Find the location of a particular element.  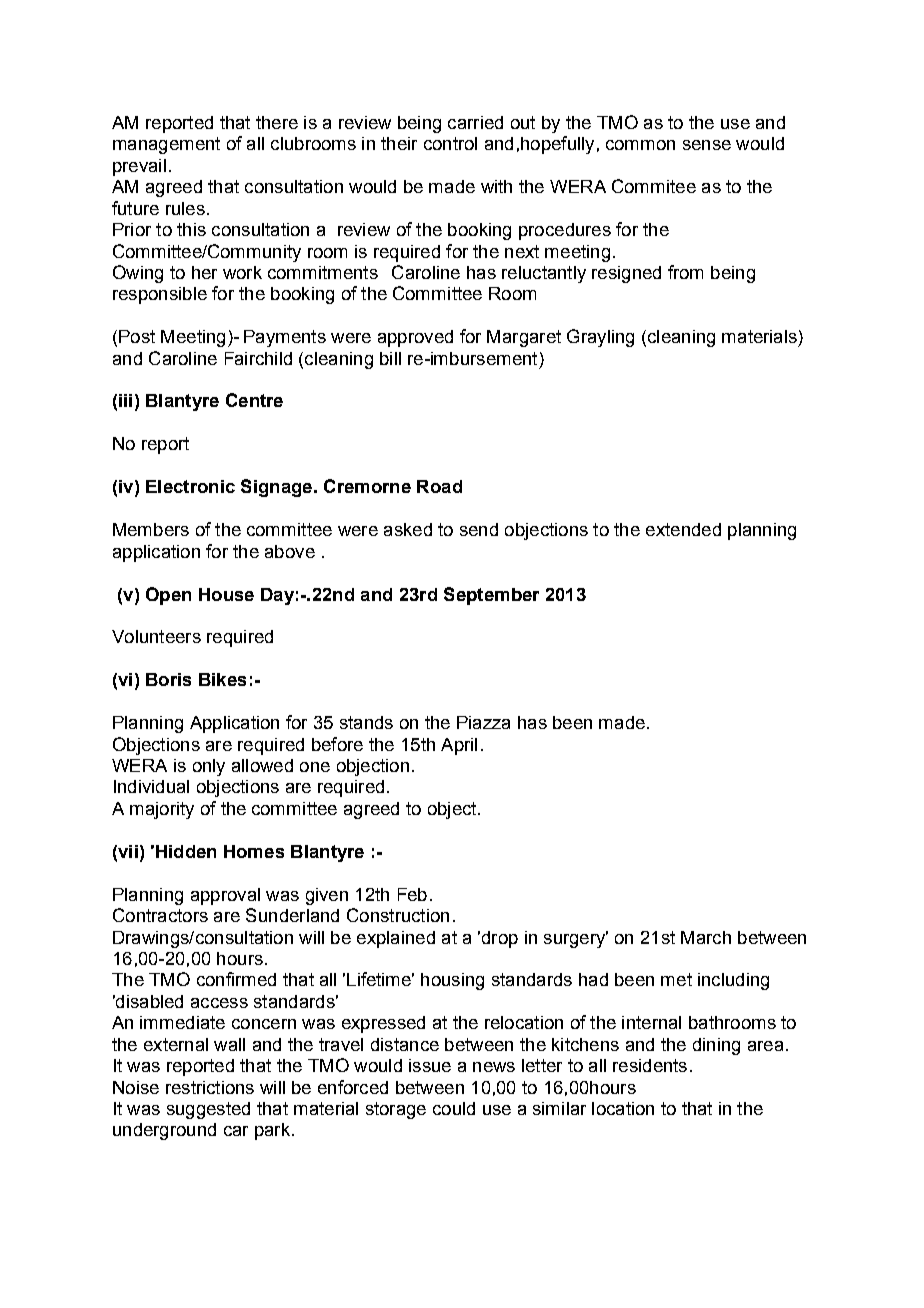

sense is located at coordinates (707, 145).
